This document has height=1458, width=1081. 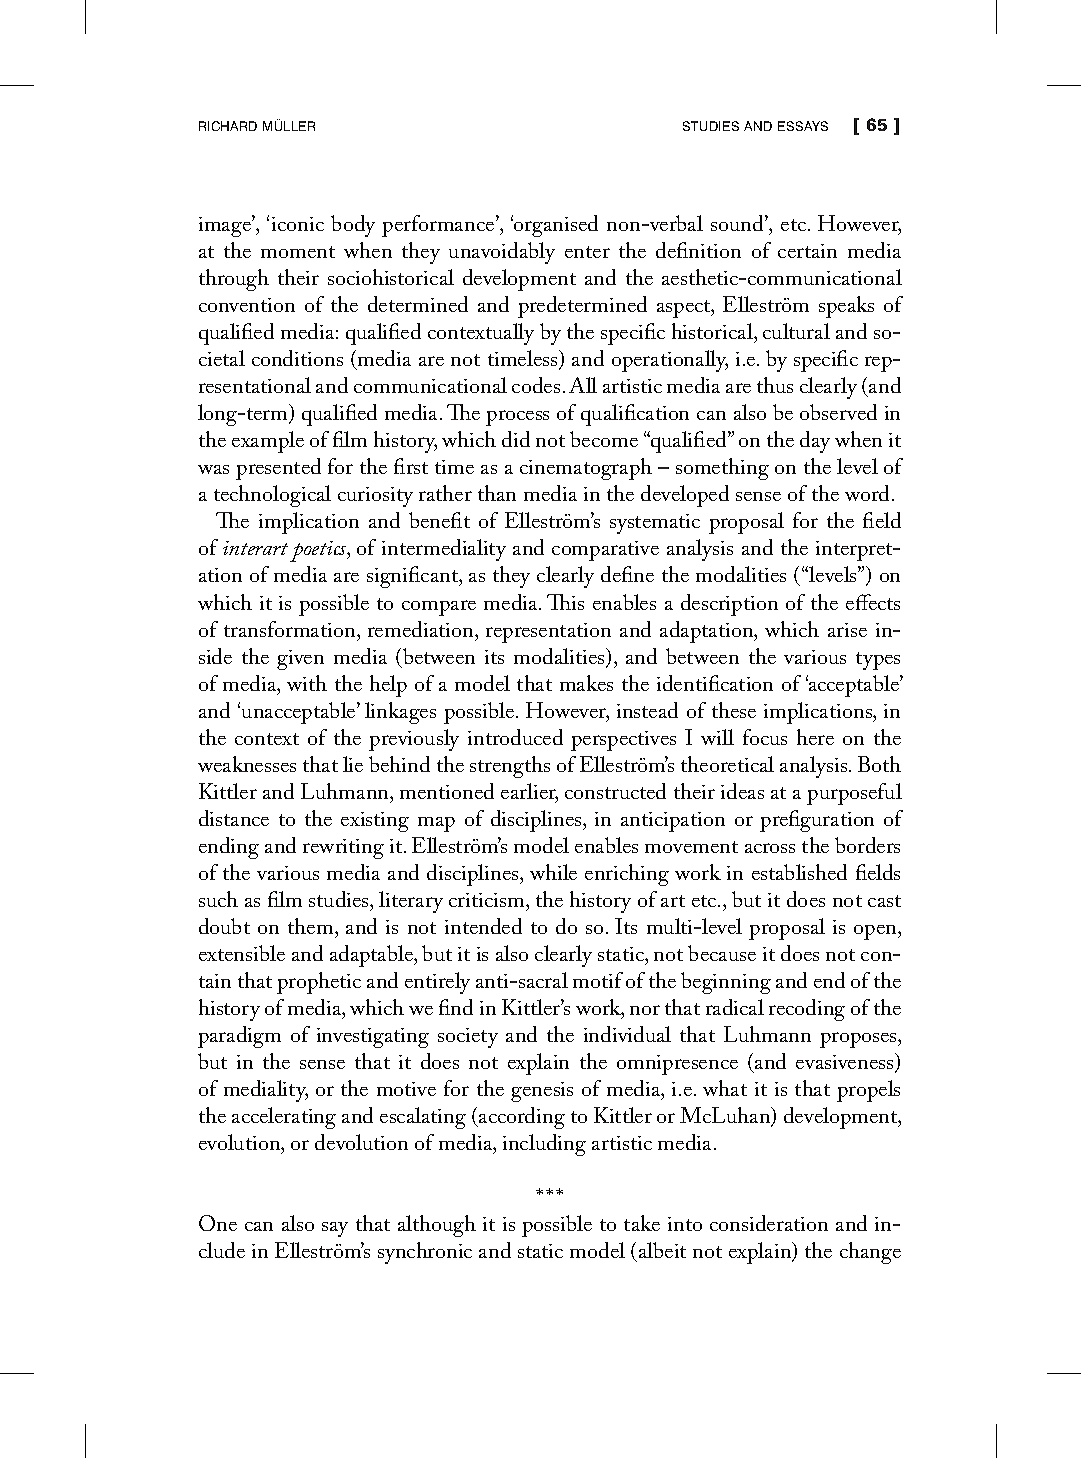 What do you see at coordinates (867, 493) in the document?
I see `word` at bounding box center [867, 493].
